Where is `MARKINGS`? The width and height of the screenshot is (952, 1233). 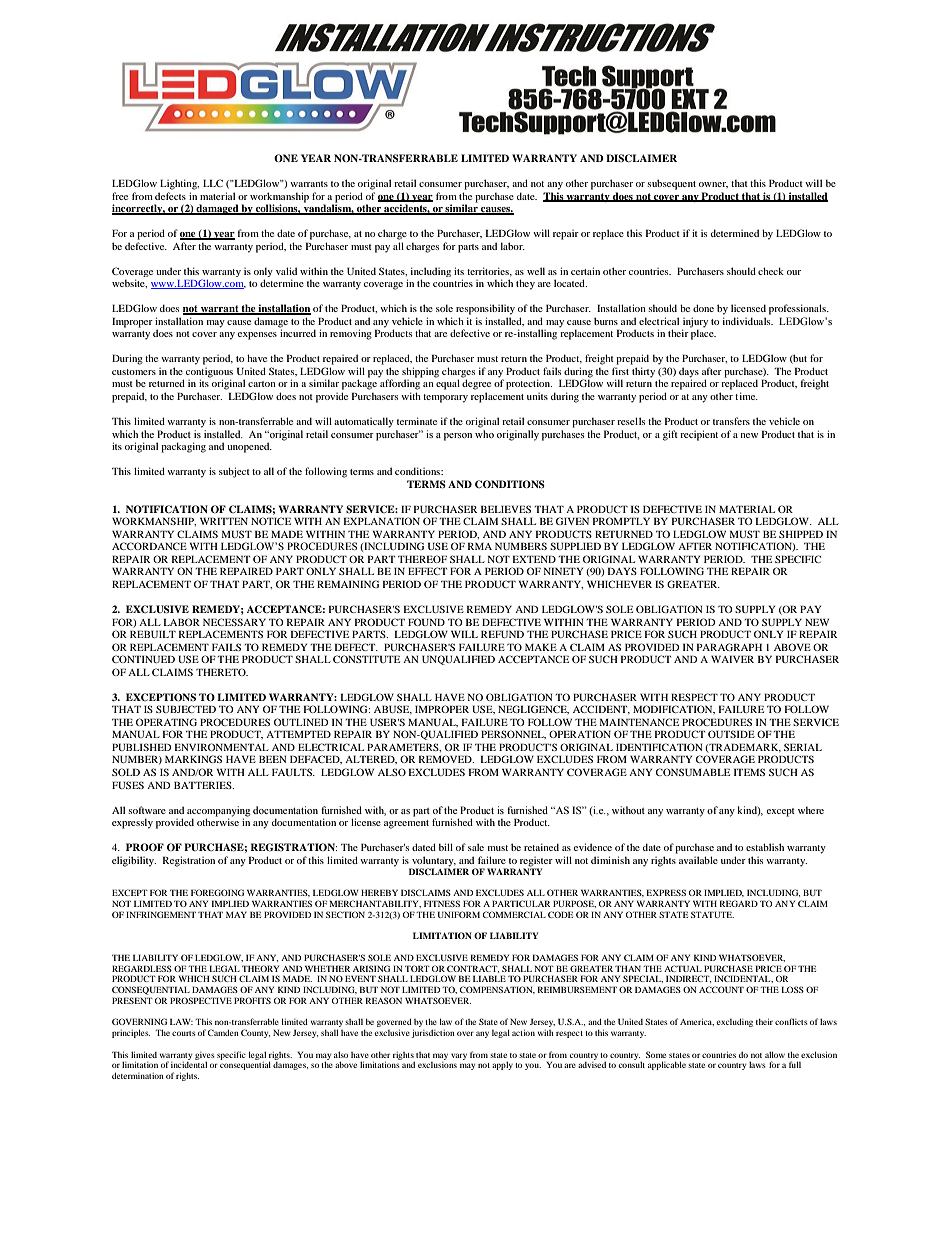 MARKINGS is located at coordinates (193, 759).
